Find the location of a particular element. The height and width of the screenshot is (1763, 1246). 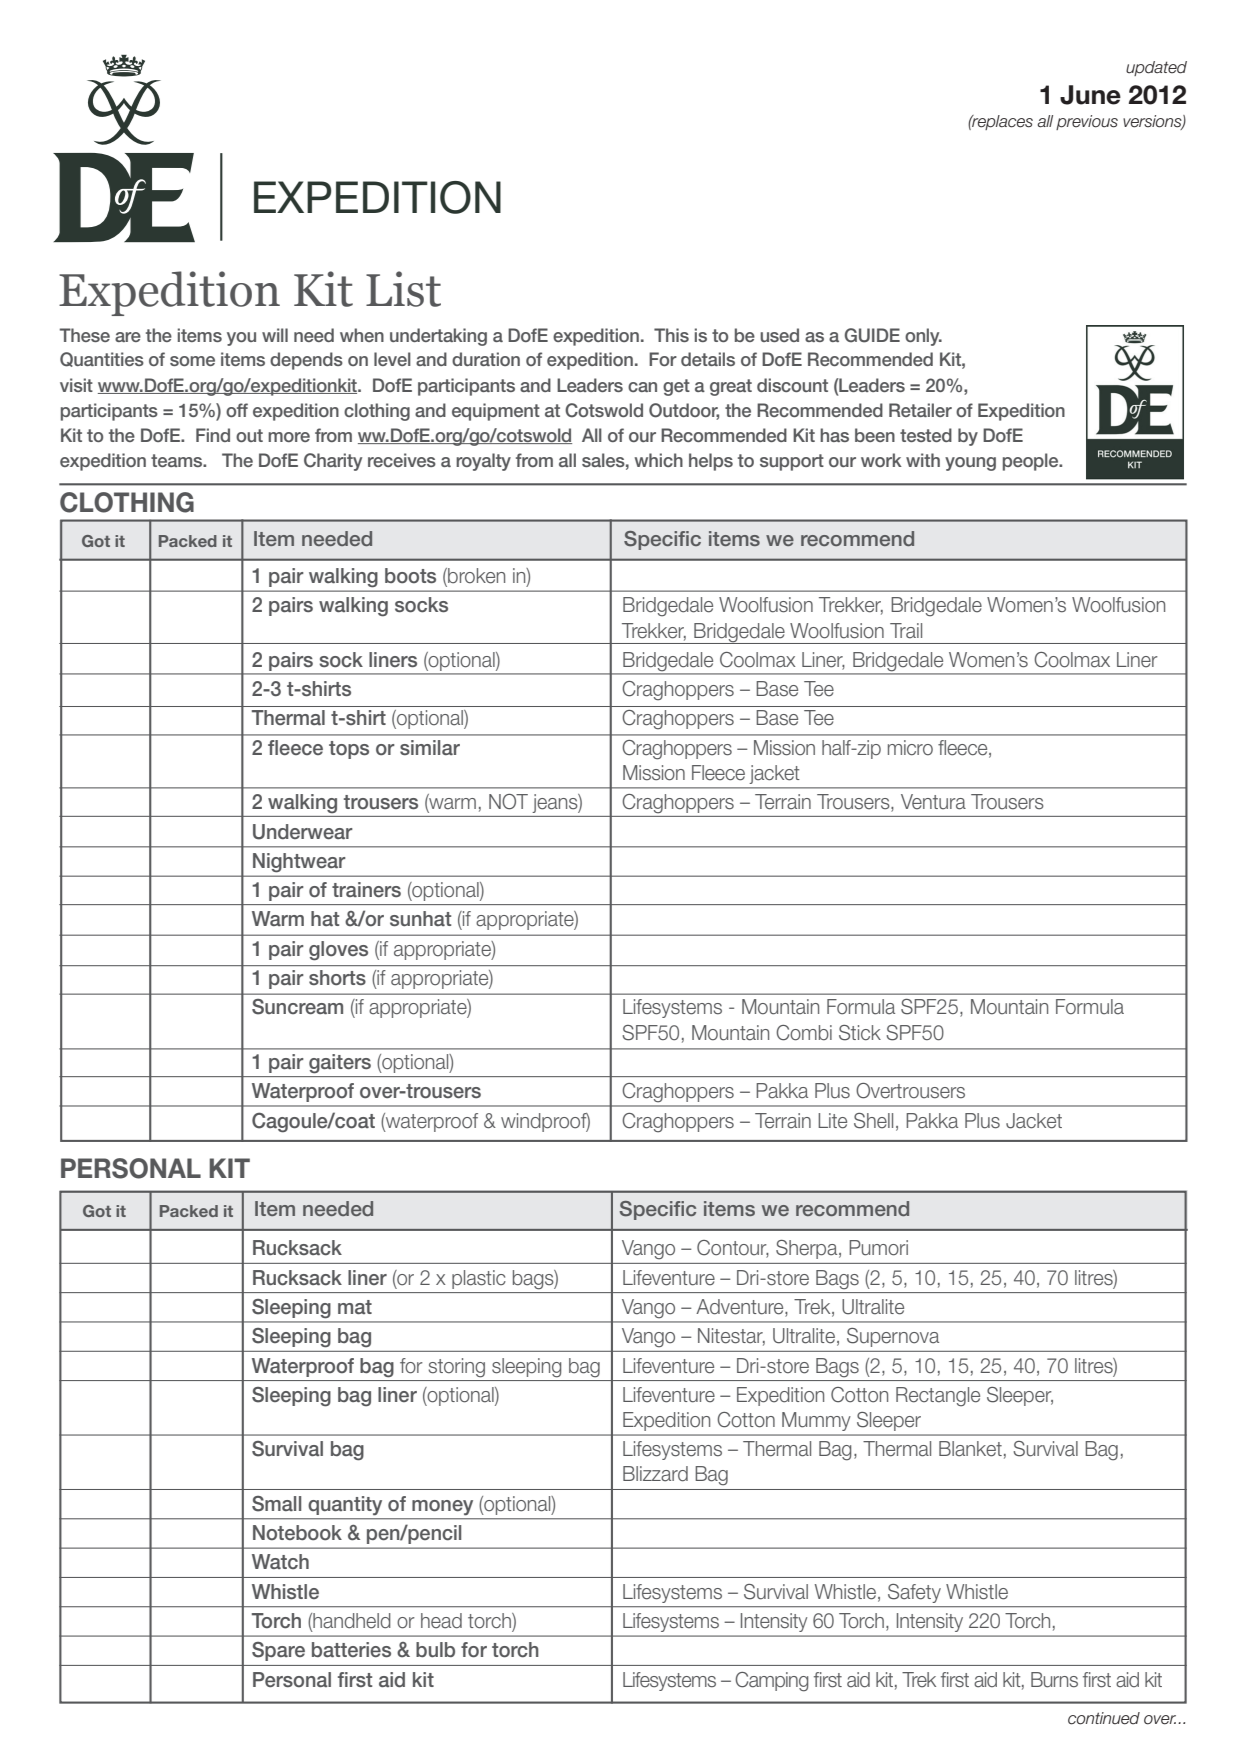

This is located at coordinates (671, 335).
